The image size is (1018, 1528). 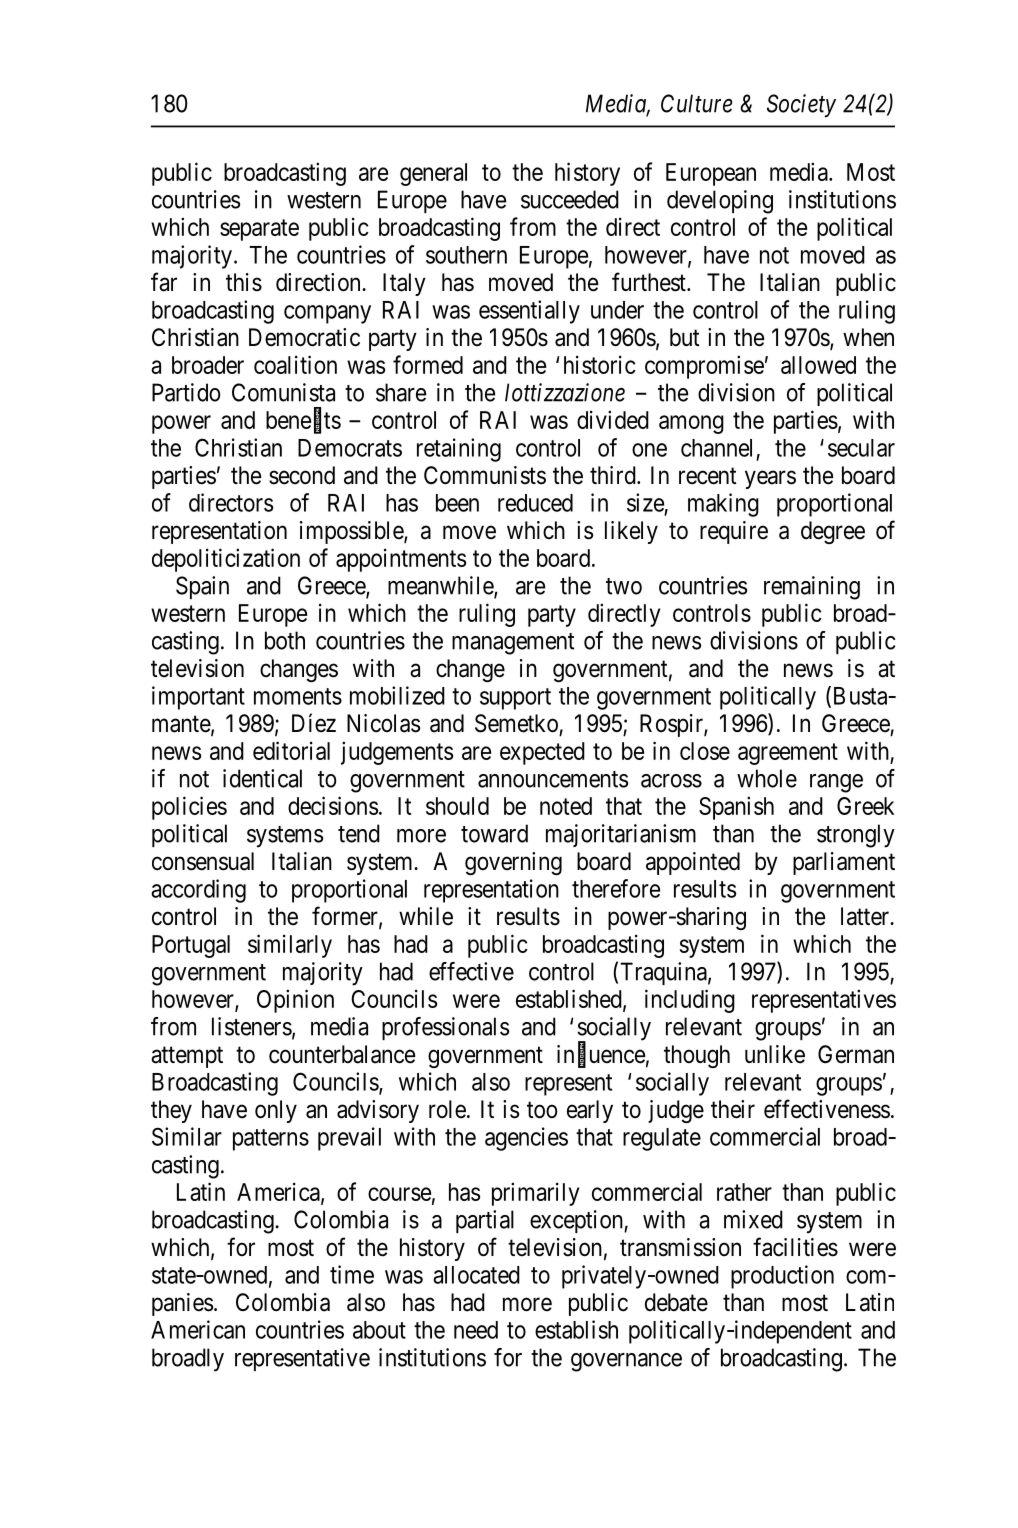 What do you see at coordinates (259, 230) in the screenshot?
I see `separate` at bounding box center [259, 230].
